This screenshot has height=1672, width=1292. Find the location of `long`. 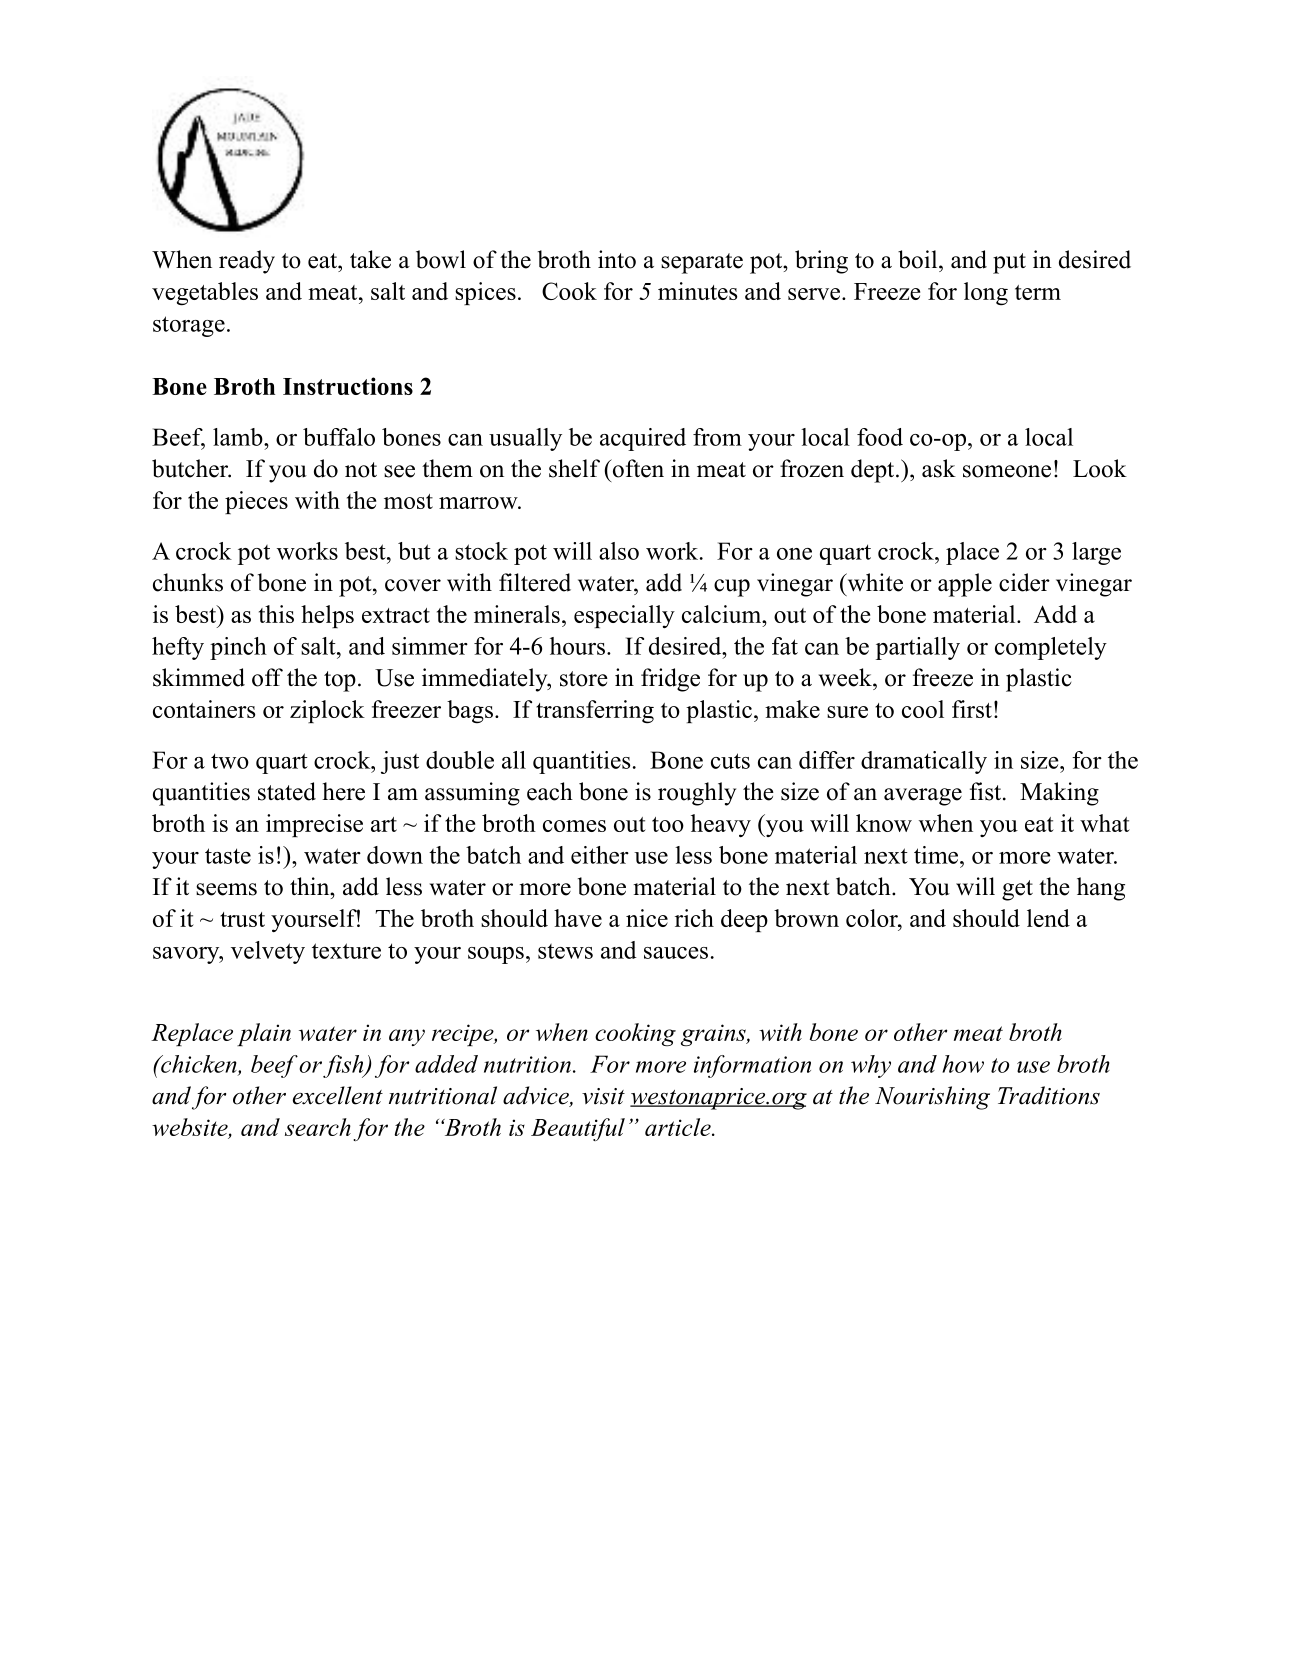

long is located at coordinates (986, 294).
